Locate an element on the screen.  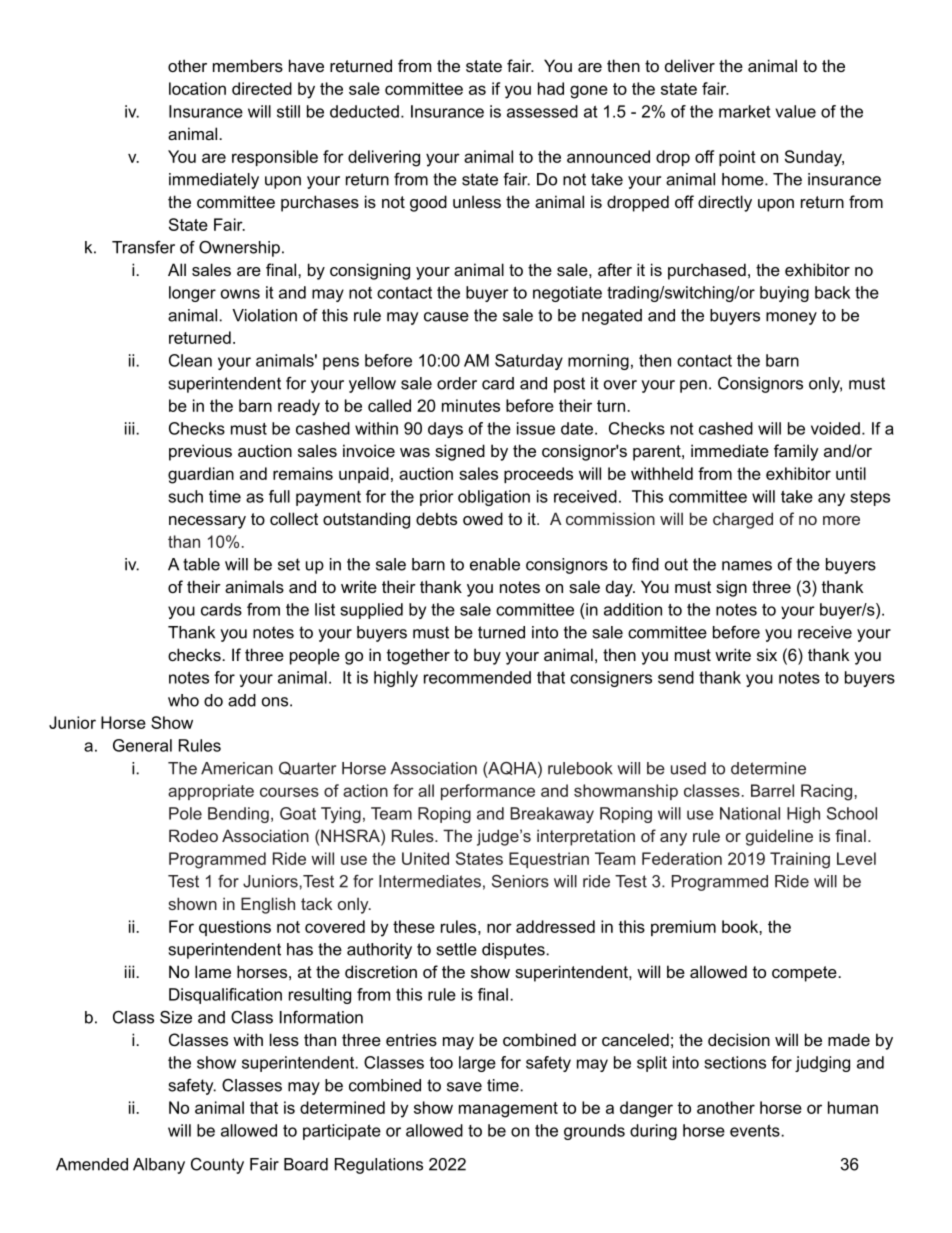
Albany is located at coordinates (159, 1166).
